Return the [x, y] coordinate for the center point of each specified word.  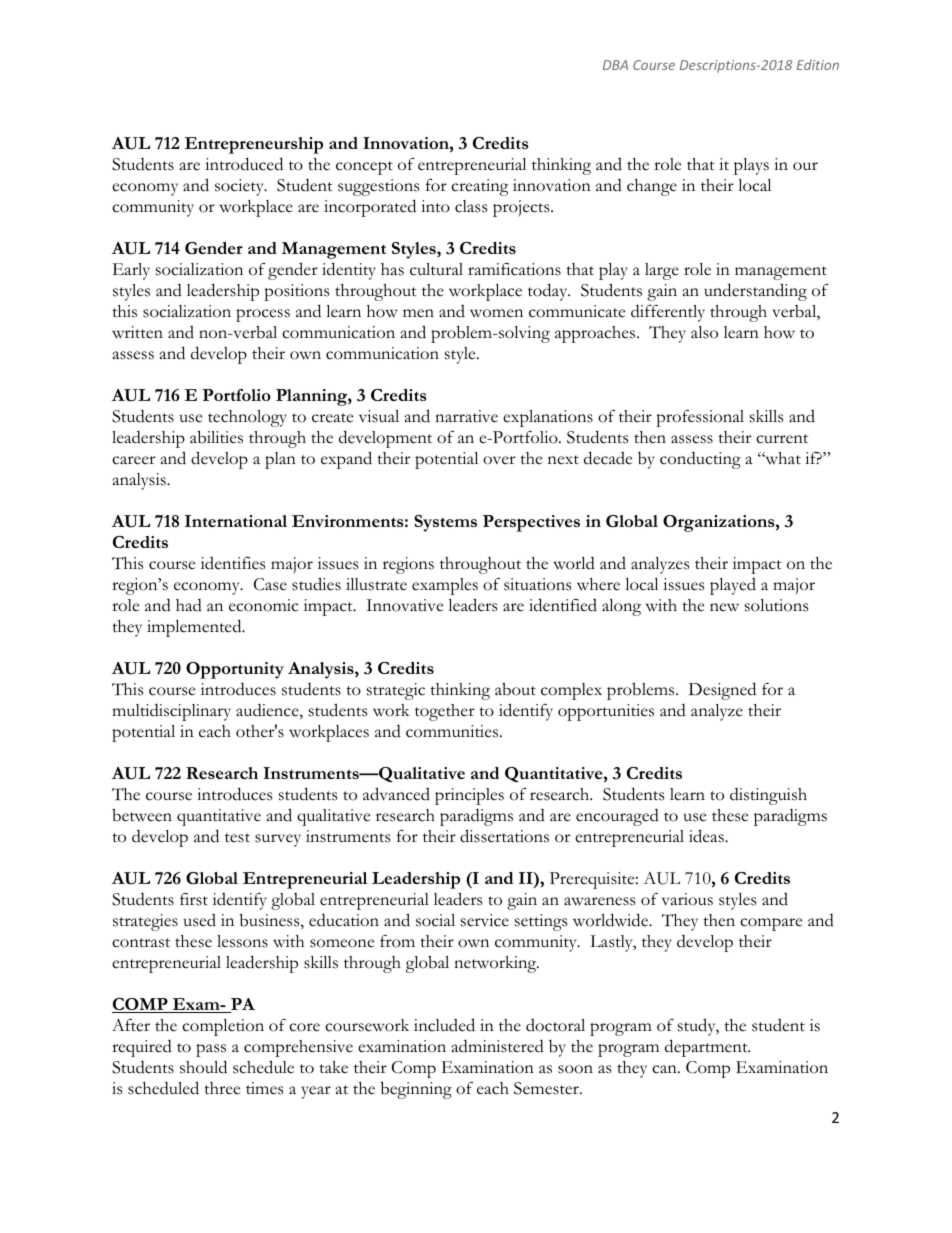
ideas [707, 836]
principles [469, 796]
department [707, 1048]
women [496, 313]
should [203, 1067]
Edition [818, 64]
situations [537, 584]
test [237, 838]
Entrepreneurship [254, 145]
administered [498, 1046]
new [724, 607]
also [704, 332]
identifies [233, 563]
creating [480, 187]
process [263, 315]
